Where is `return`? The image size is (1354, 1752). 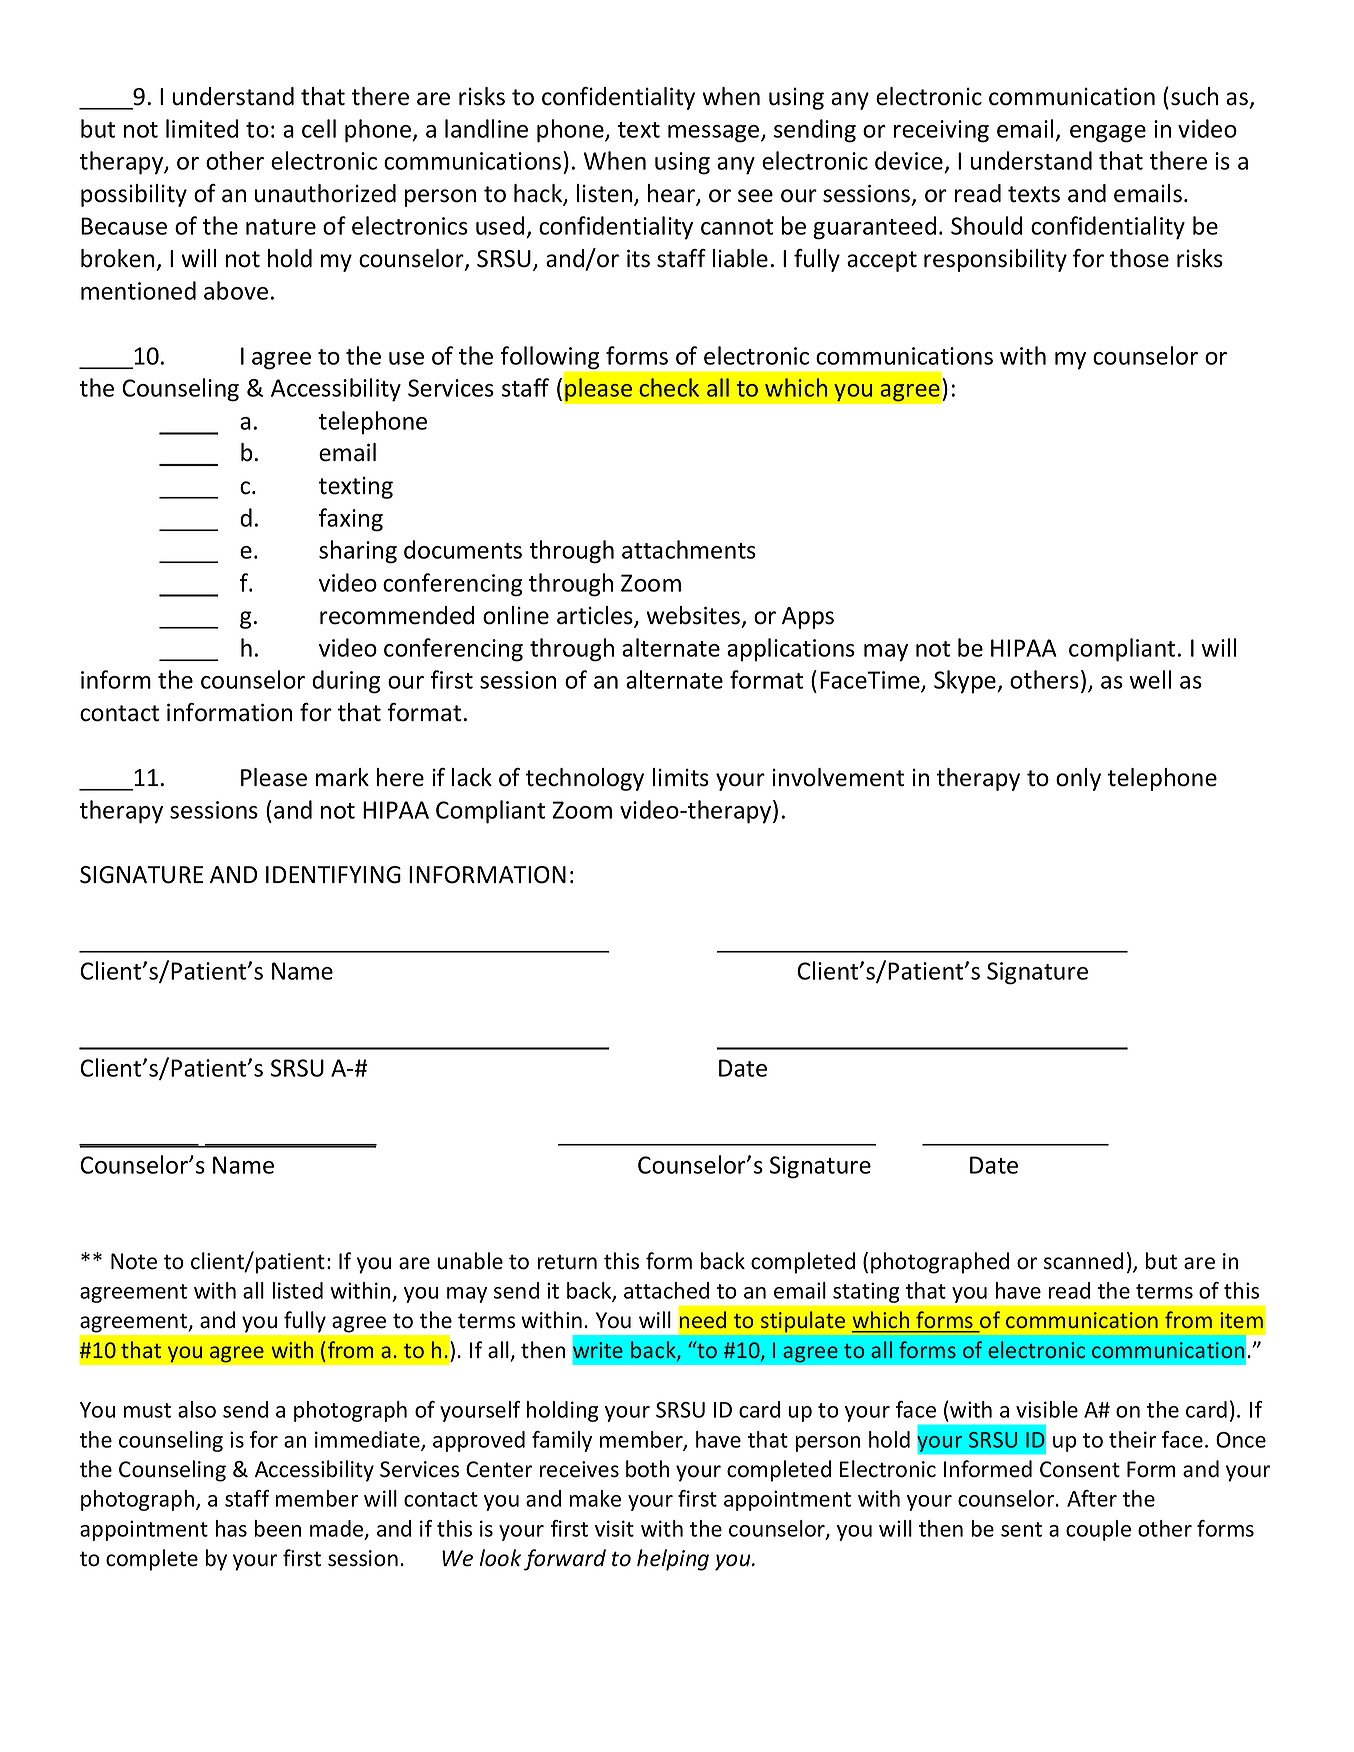 return is located at coordinates (567, 1262).
